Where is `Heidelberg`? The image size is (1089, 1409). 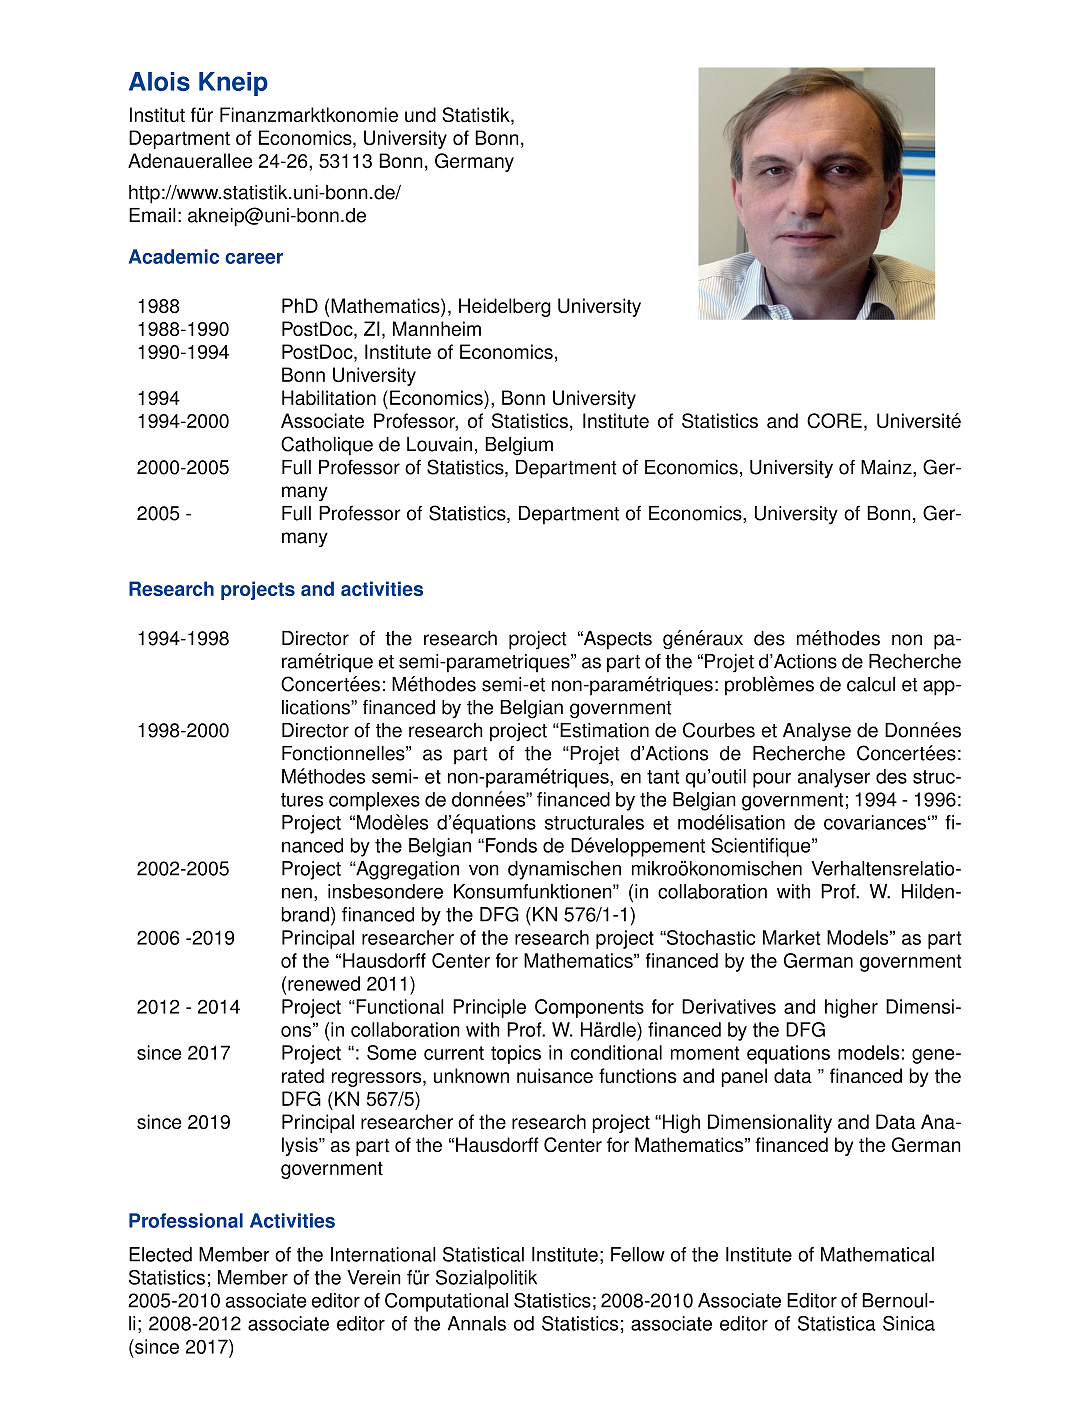 Heidelberg is located at coordinates (505, 307).
